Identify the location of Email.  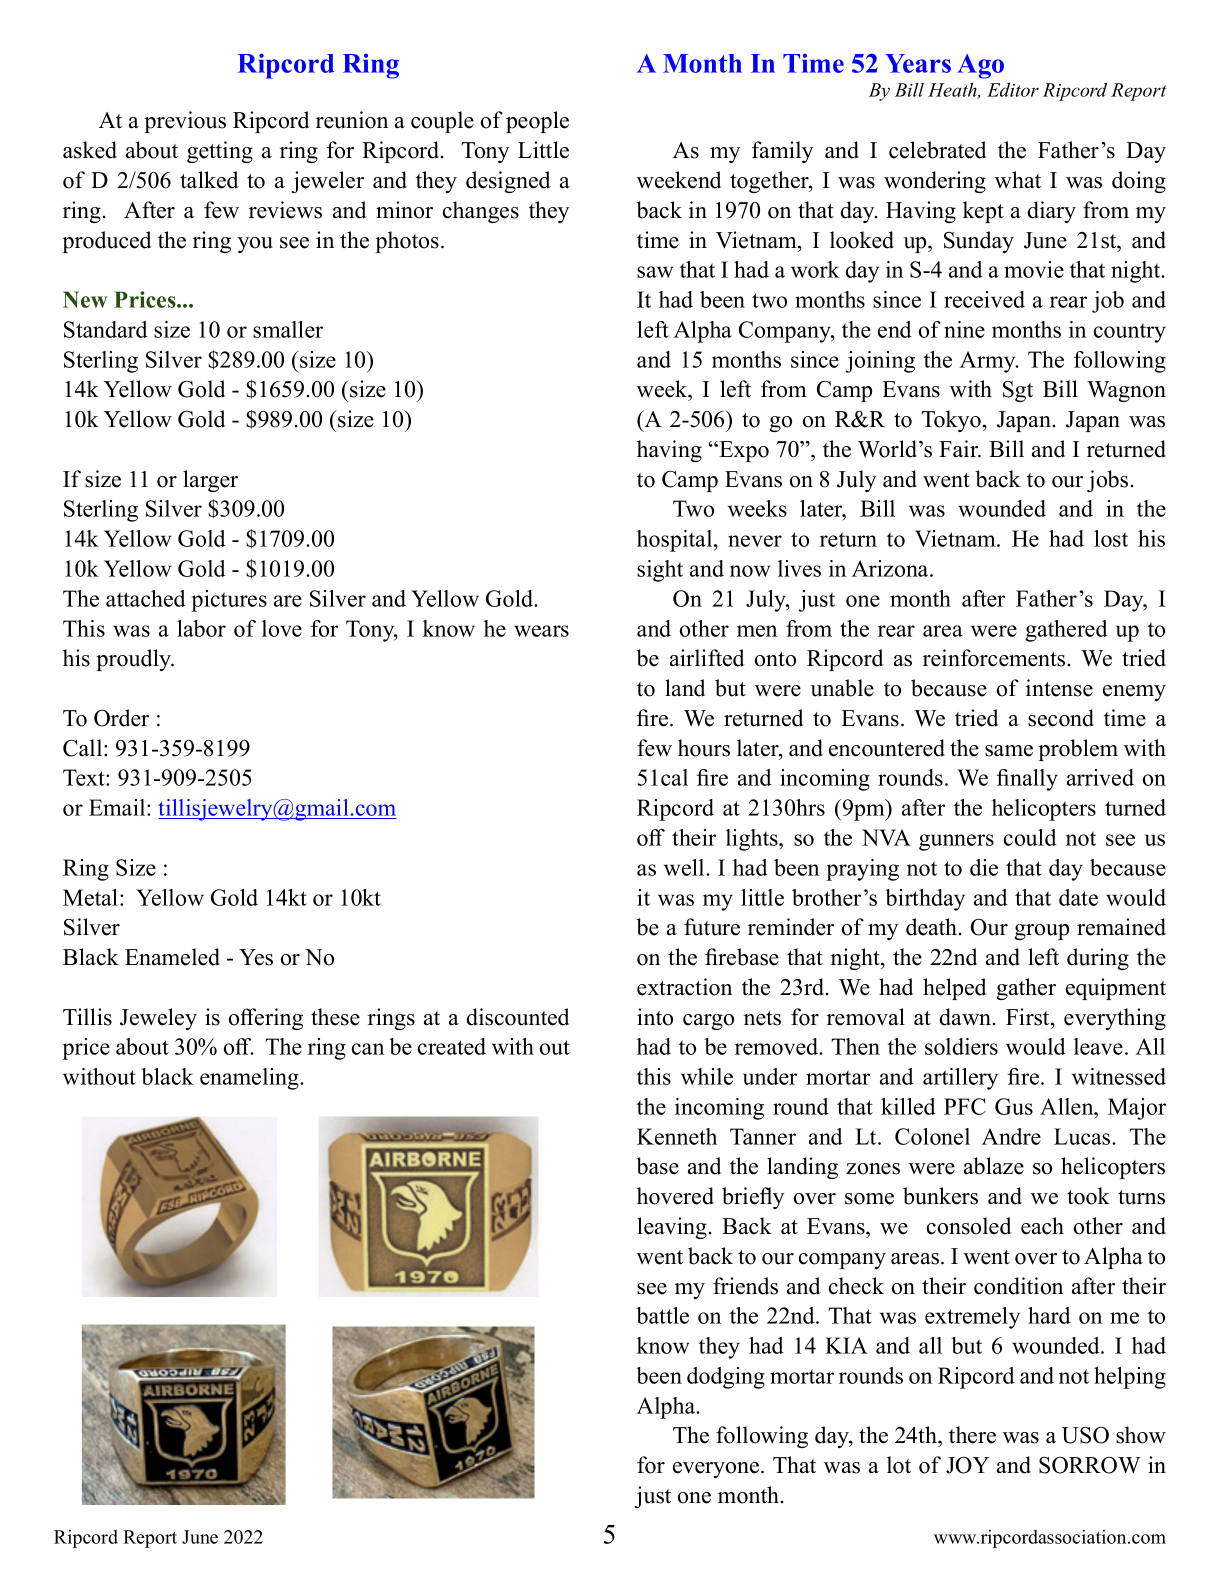
(118, 807).
